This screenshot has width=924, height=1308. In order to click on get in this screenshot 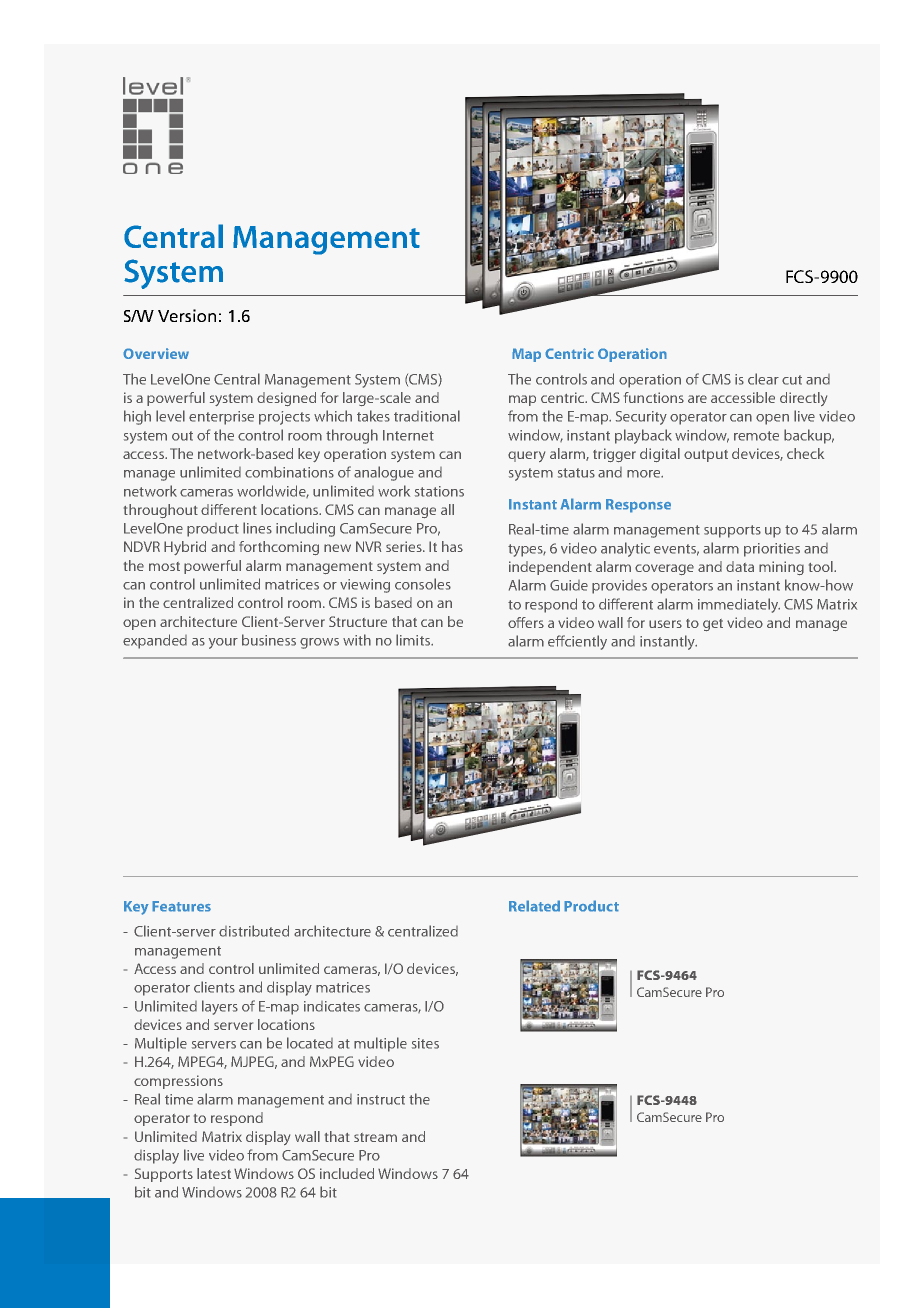, I will do `click(713, 625)`.
